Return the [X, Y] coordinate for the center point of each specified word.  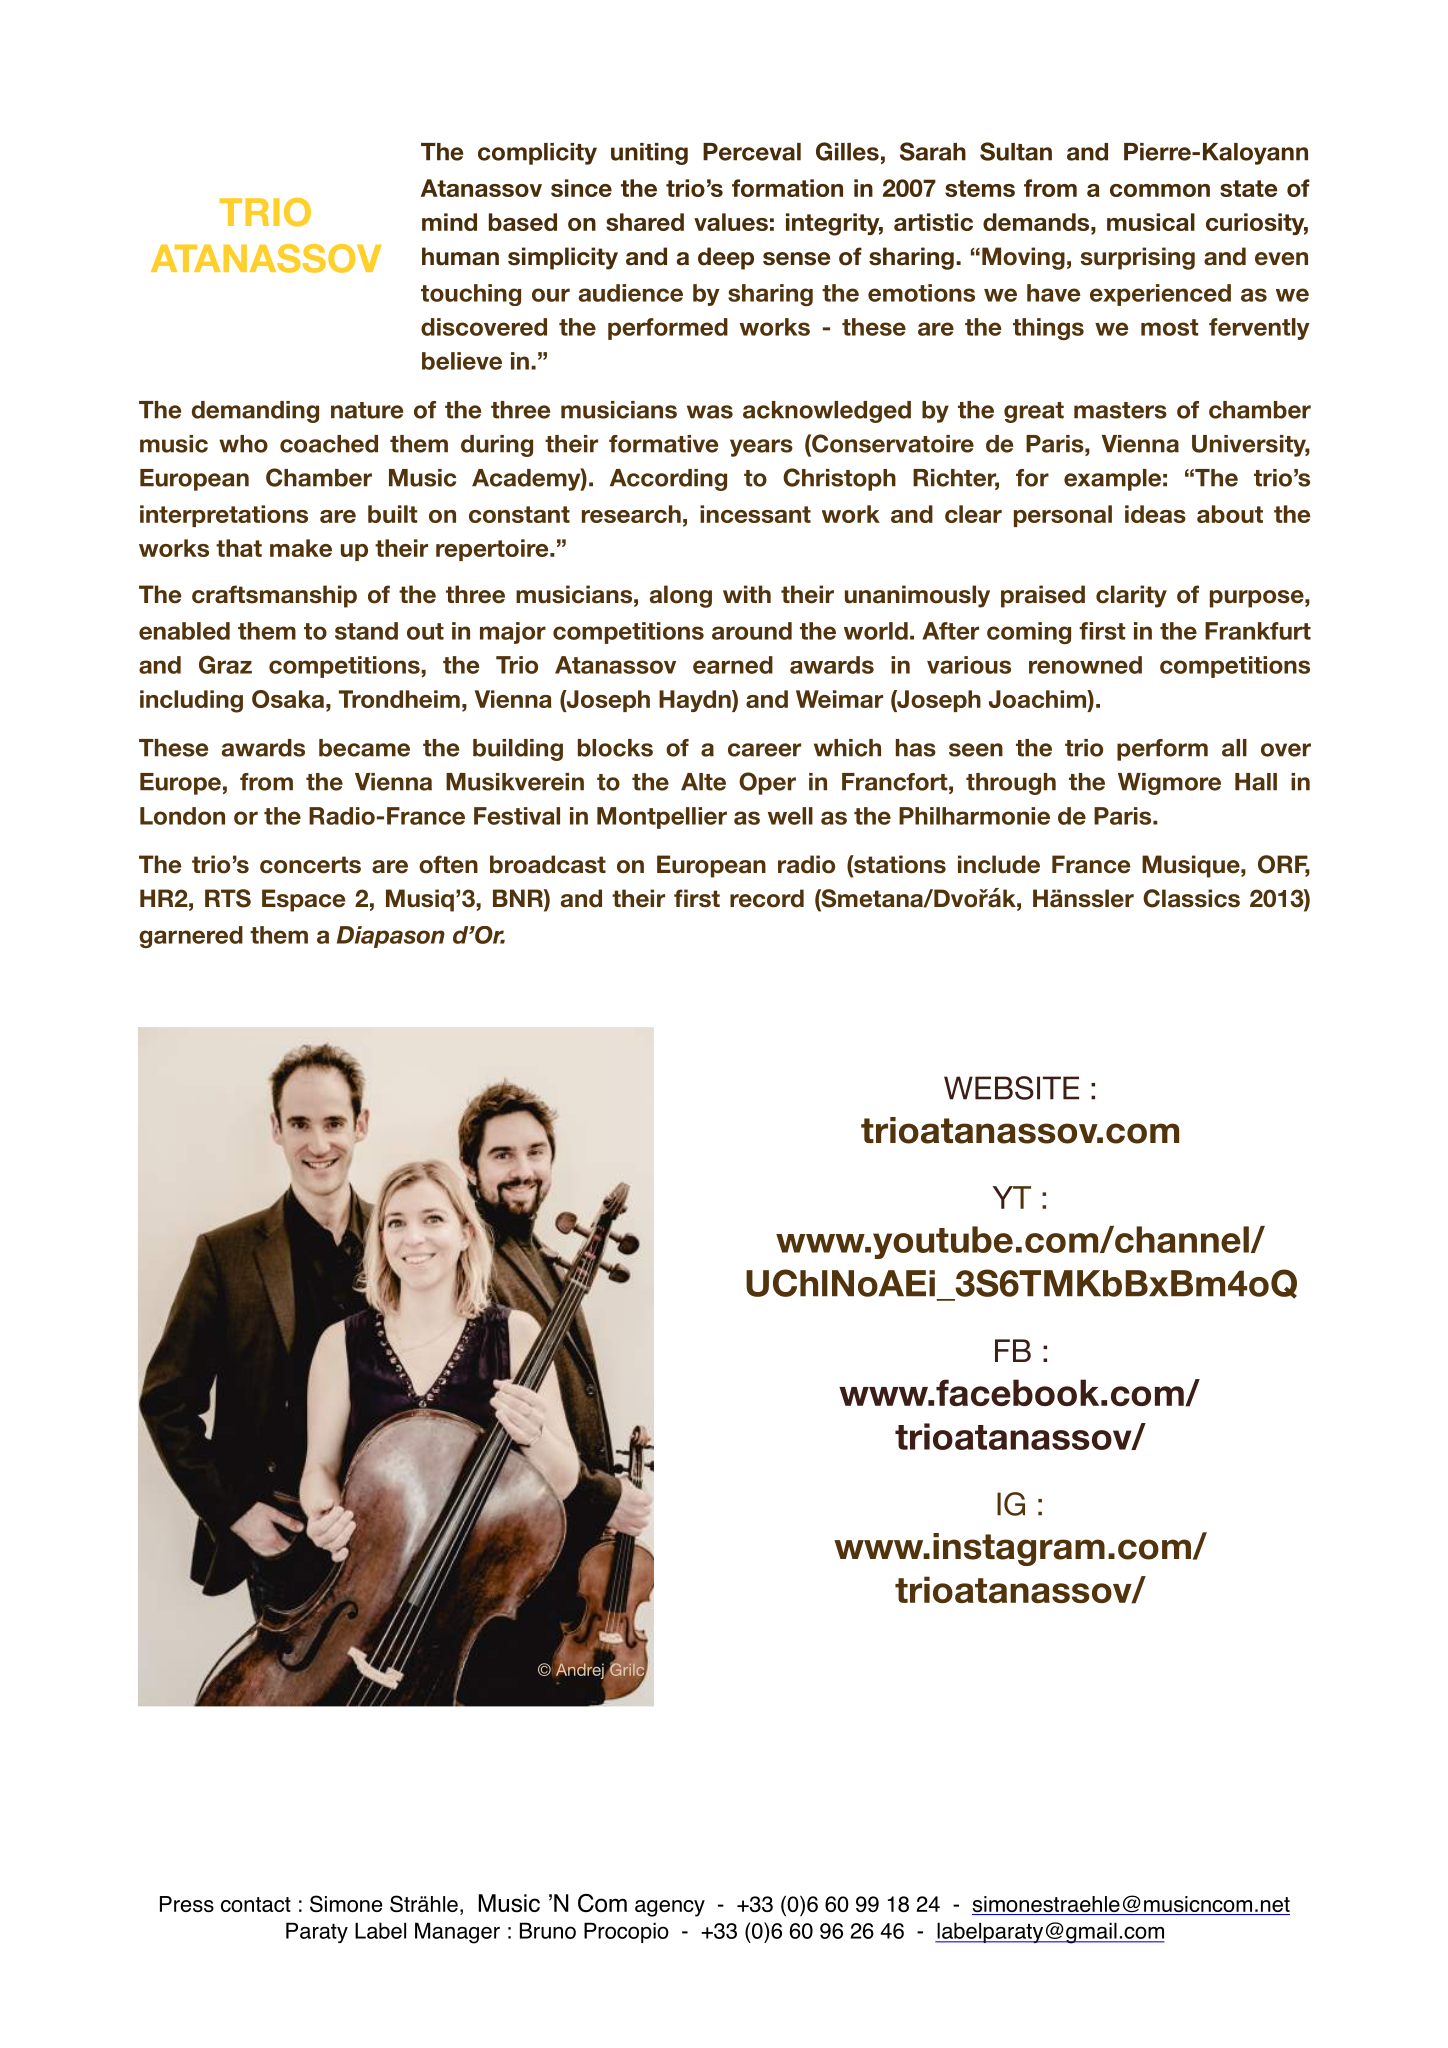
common [1160, 190]
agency [670, 1908]
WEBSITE [1011, 1088]
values [731, 222]
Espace [303, 900]
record [767, 898]
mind [449, 222]
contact [256, 1904]
